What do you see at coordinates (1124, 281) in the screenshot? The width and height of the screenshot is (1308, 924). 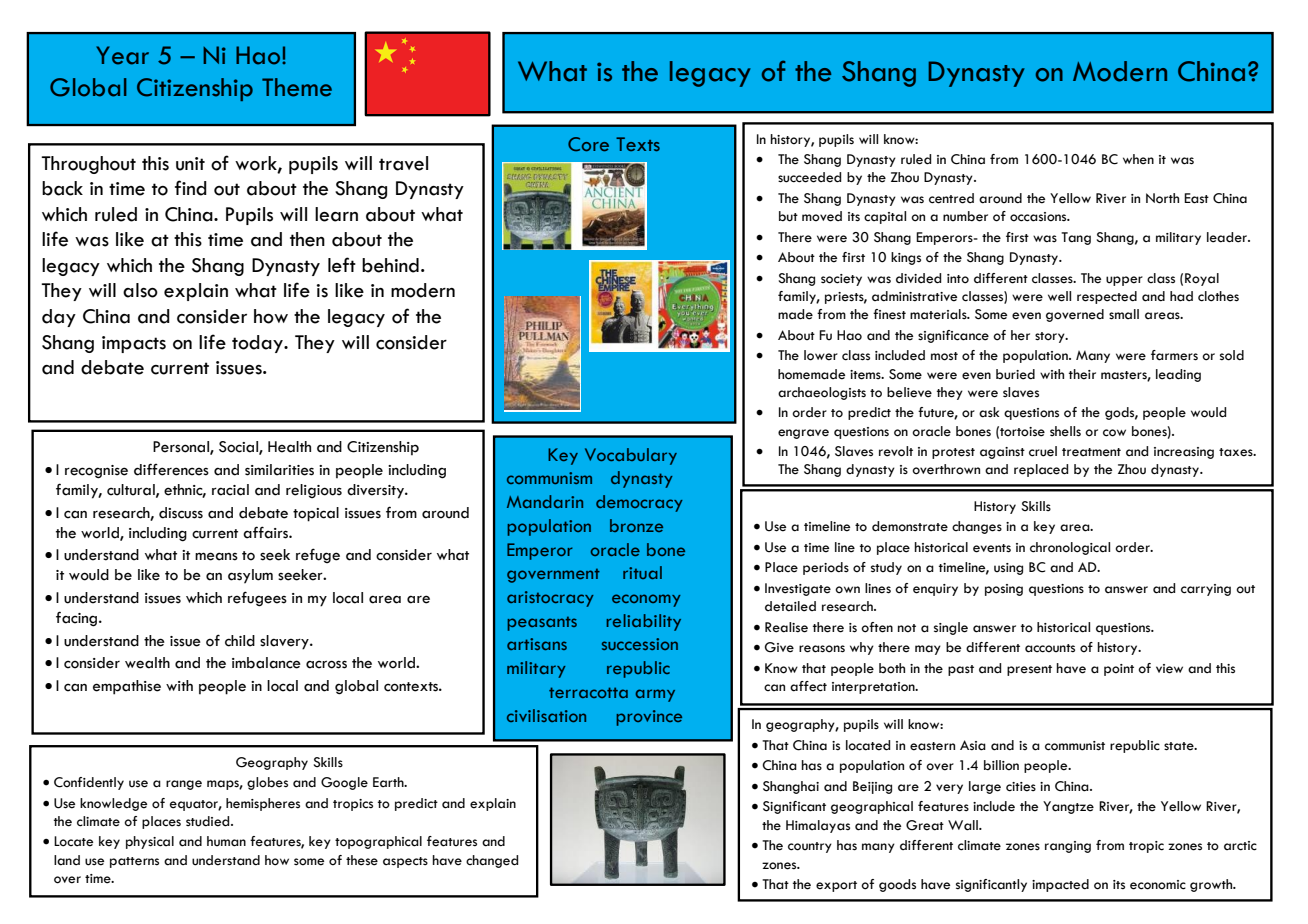 I see `upper` at bounding box center [1124, 281].
